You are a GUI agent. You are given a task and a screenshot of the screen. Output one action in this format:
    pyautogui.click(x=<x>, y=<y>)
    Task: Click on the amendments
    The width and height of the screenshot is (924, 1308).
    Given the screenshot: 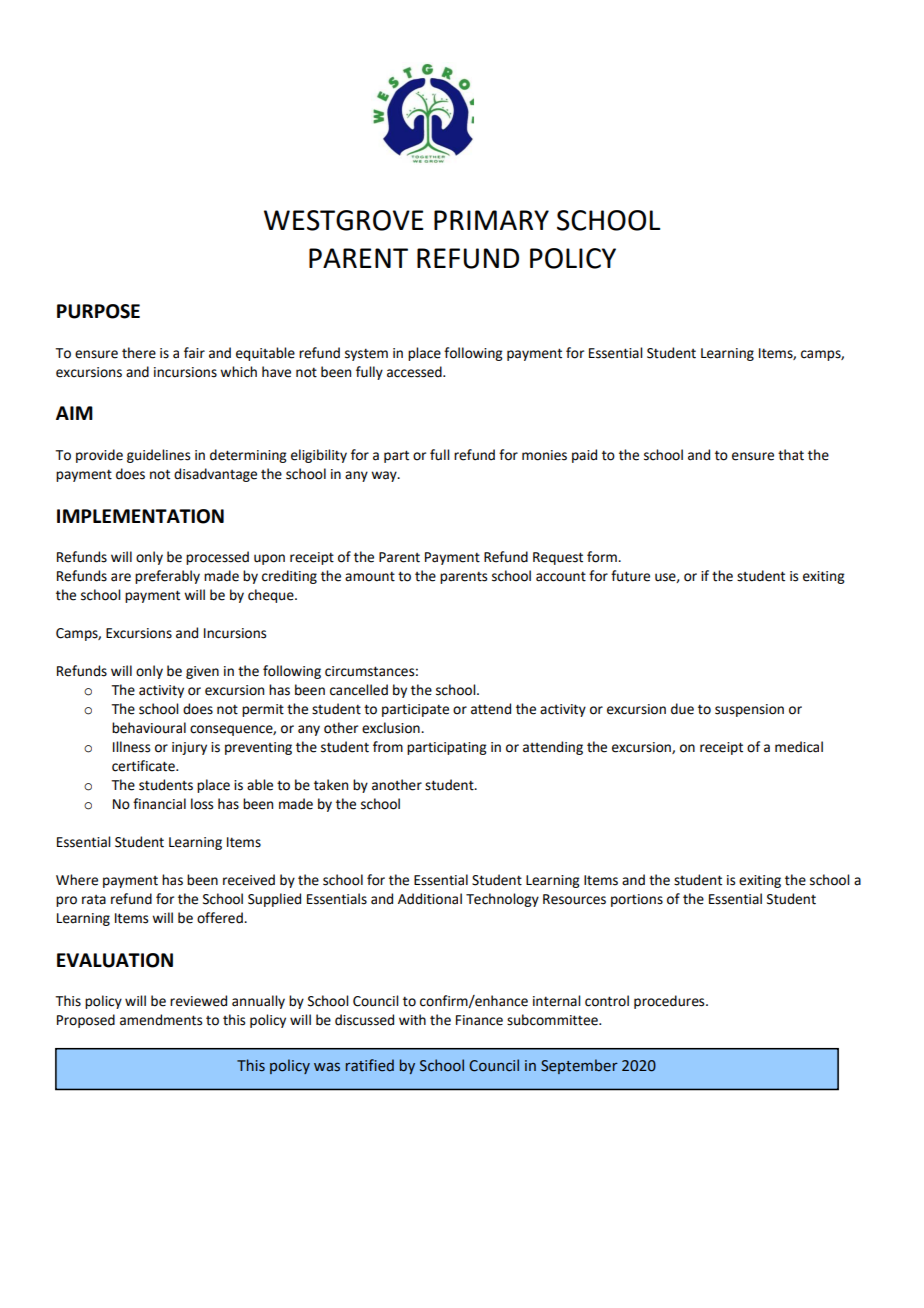 What is the action you would take?
    pyautogui.click(x=161, y=1020)
